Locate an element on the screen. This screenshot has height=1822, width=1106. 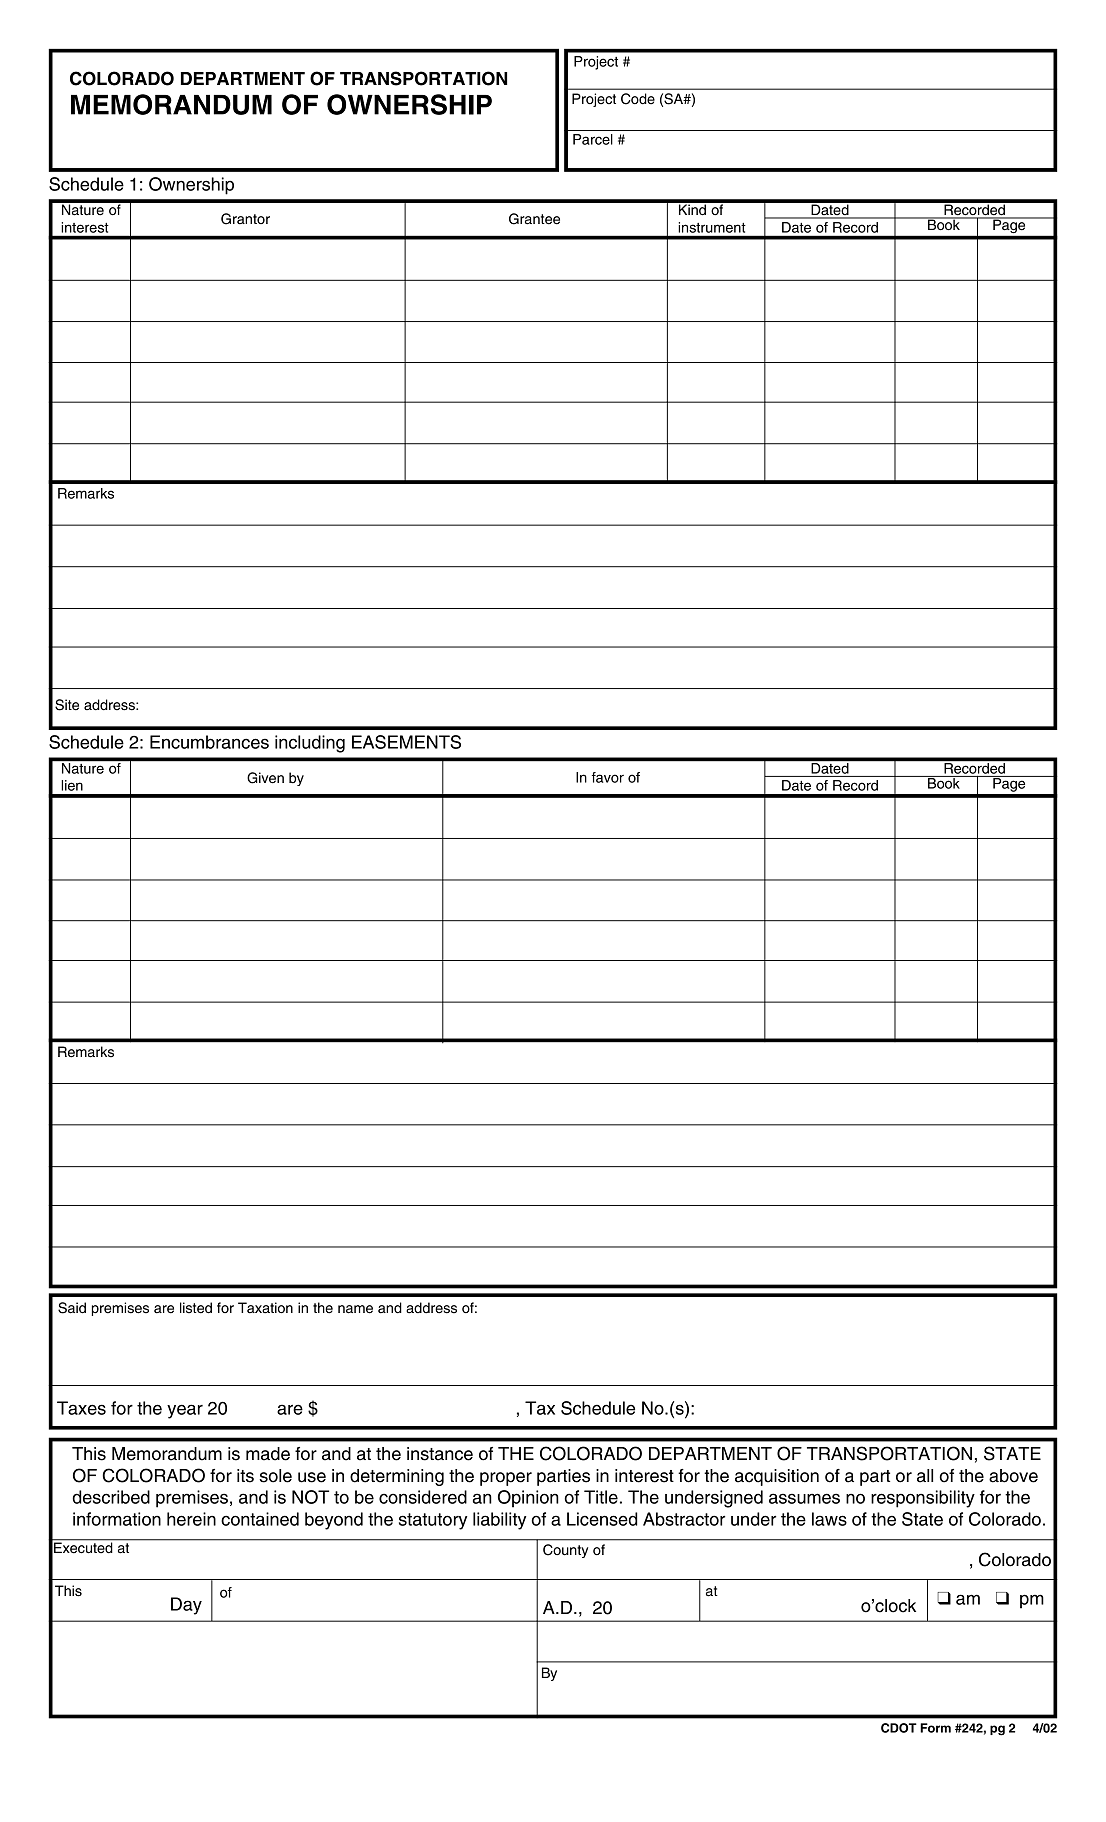
CDOT is located at coordinates (899, 1728).
